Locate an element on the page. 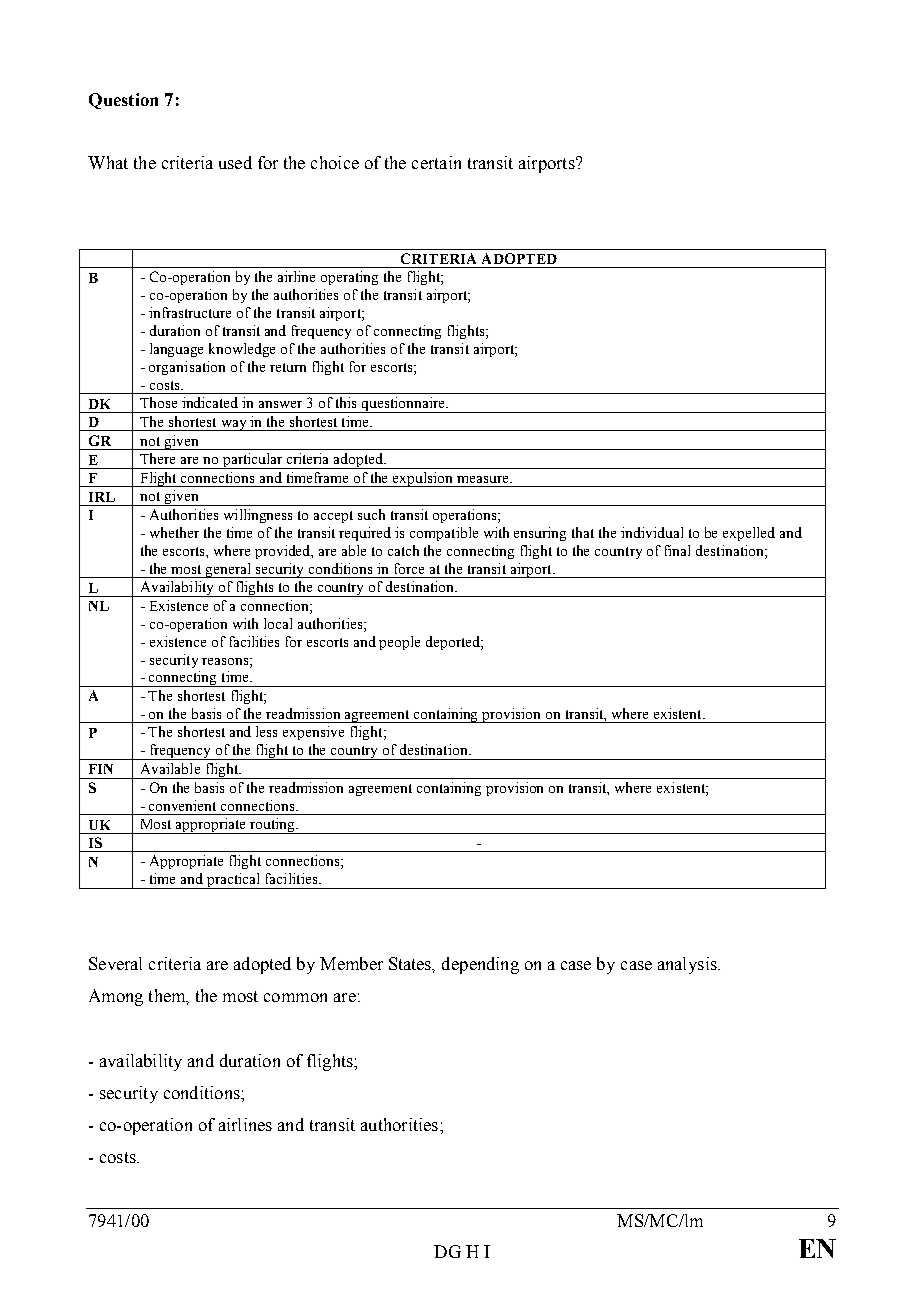 Image resolution: width=924 pixels, height=1308 pixels. people is located at coordinates (399, 643).
